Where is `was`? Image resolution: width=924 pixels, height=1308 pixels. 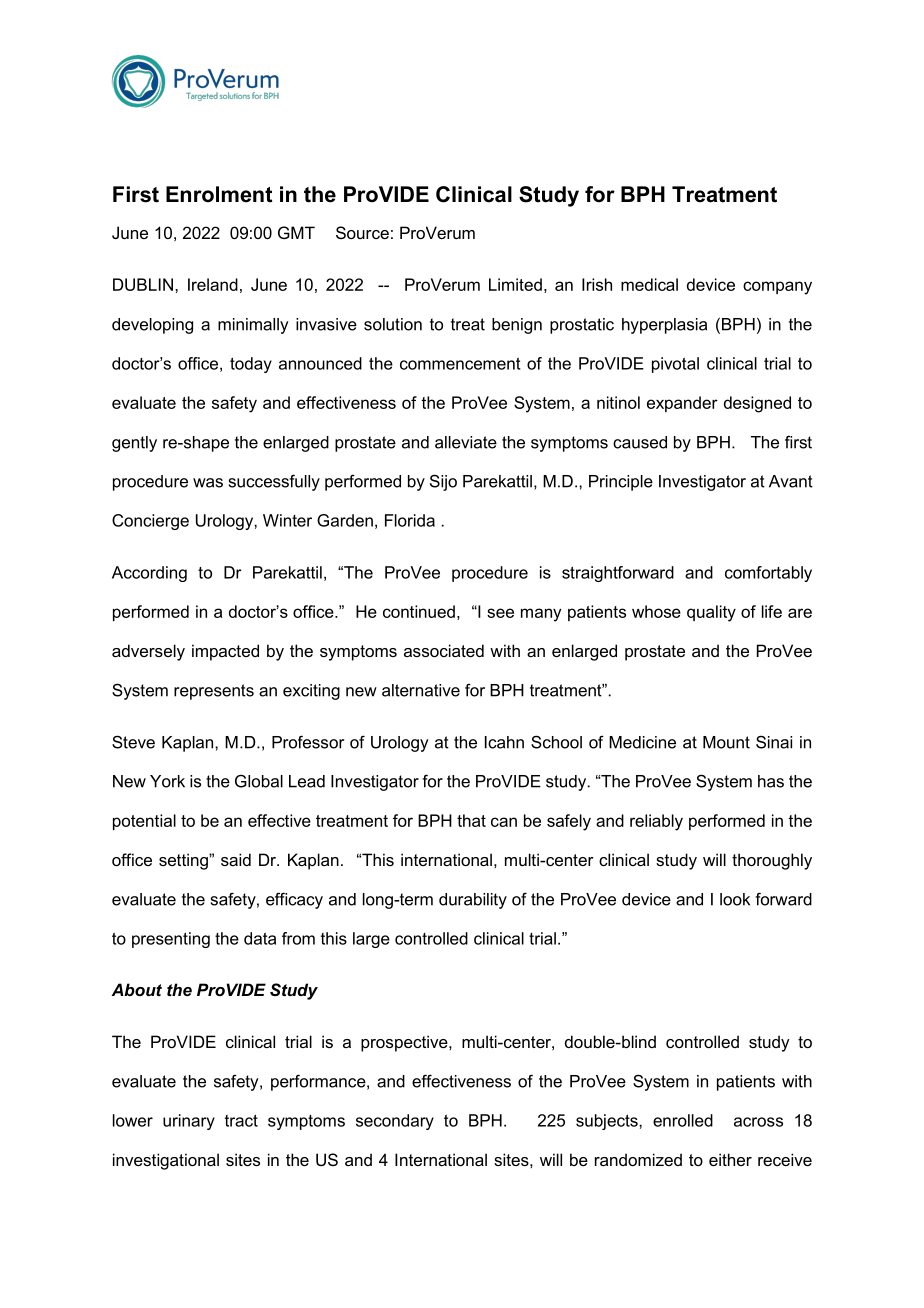 was is located at coordinates (208, 483).
